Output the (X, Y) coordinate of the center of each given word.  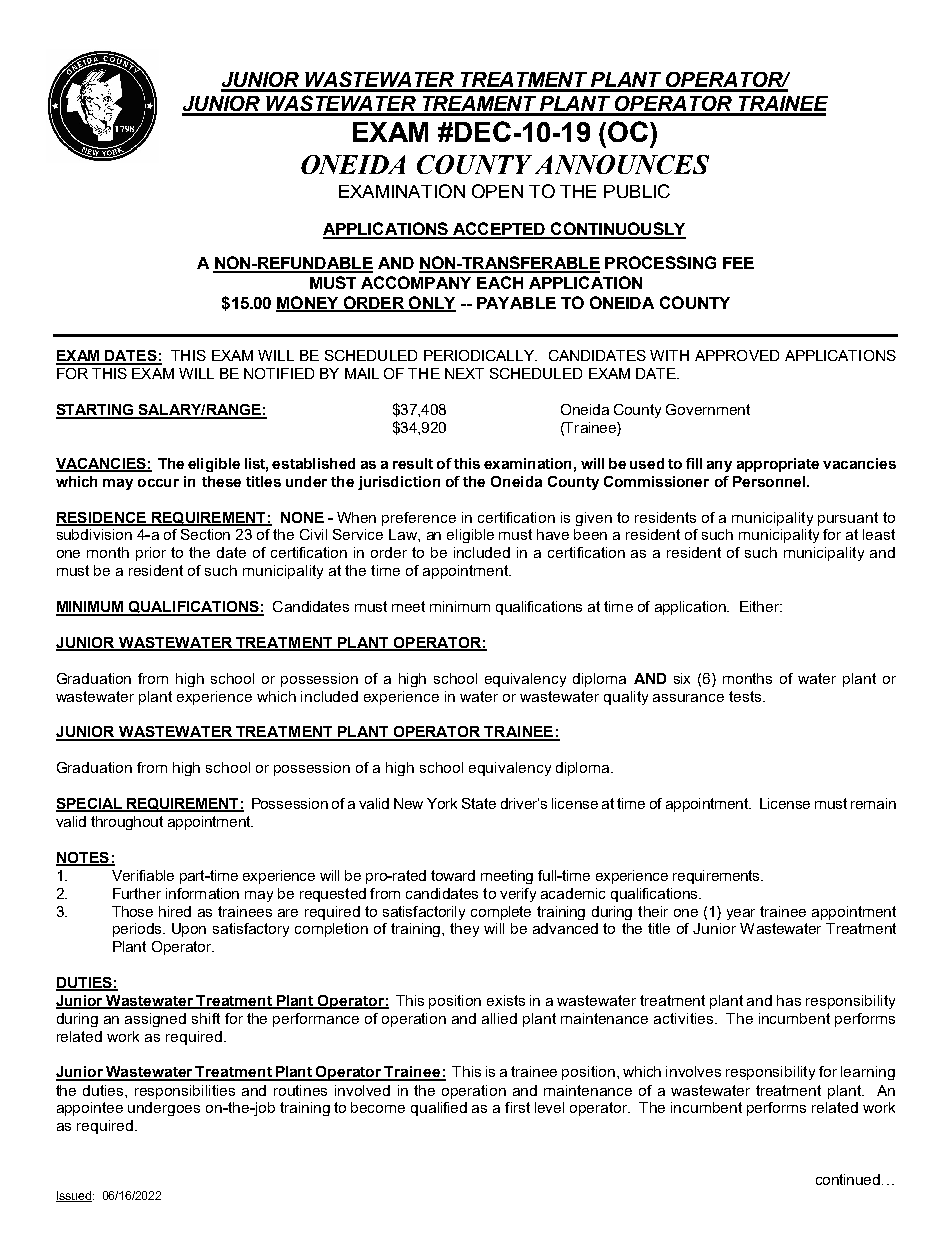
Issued (75, 1196)
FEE (738, 263)
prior (151, 554)
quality (626, 698)
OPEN (497, 191)
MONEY (308, 303)
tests (746, 696)
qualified (439, 1109)
